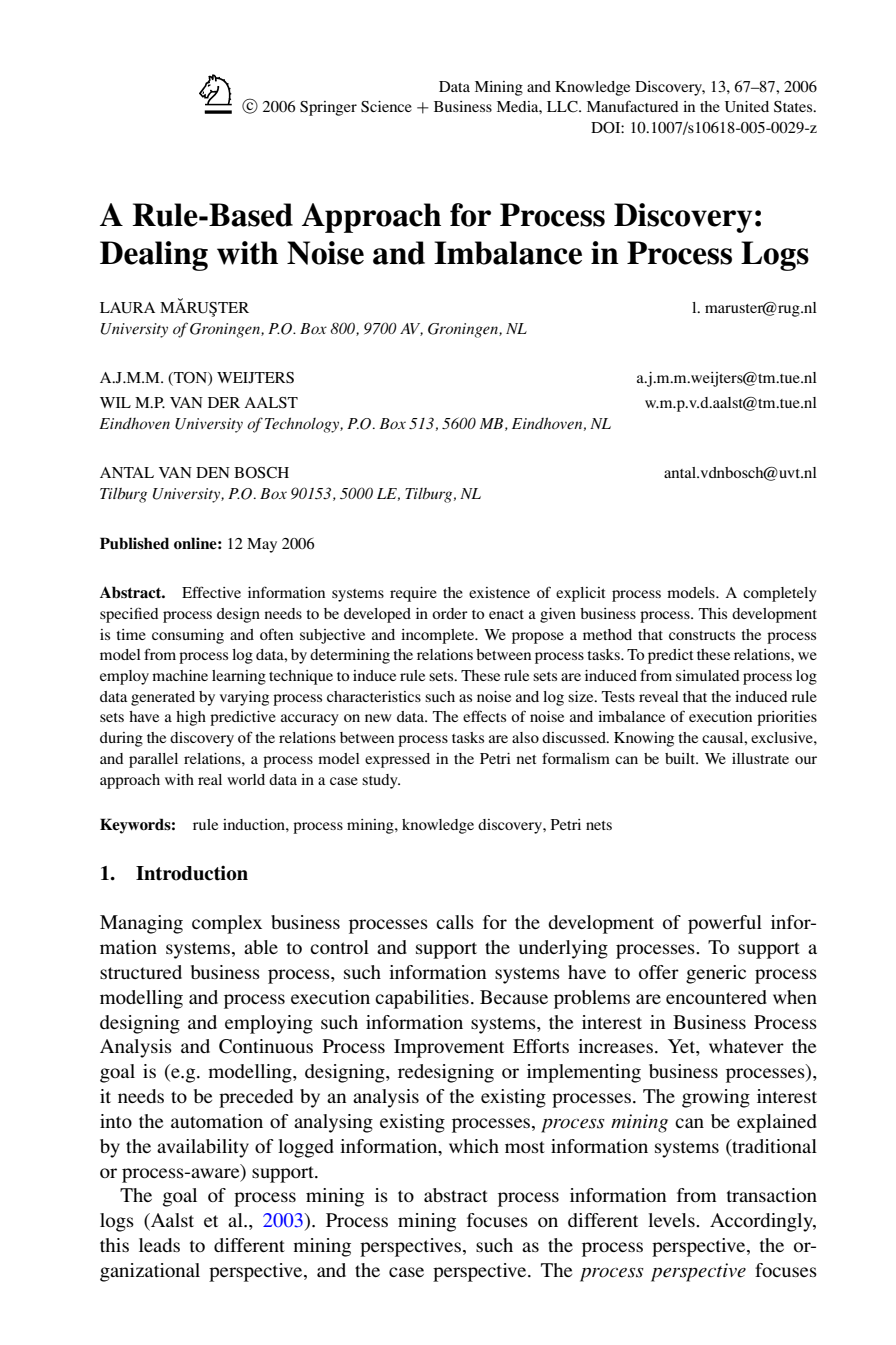 This screenshot has width=896, height=1345. I want to click on Introduction, so click(192, 873).
